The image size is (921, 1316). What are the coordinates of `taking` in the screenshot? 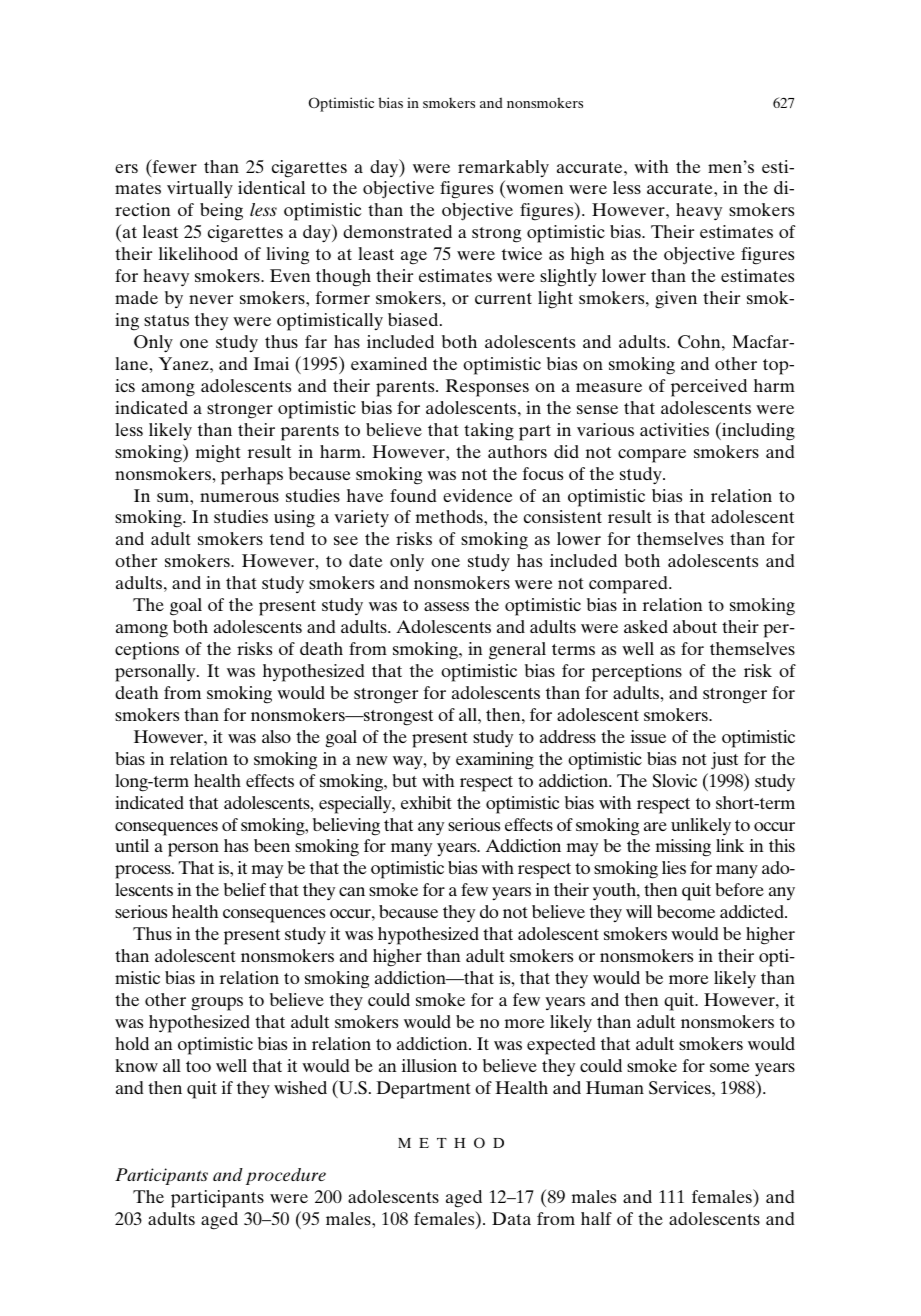 It's located at (489, 432).
